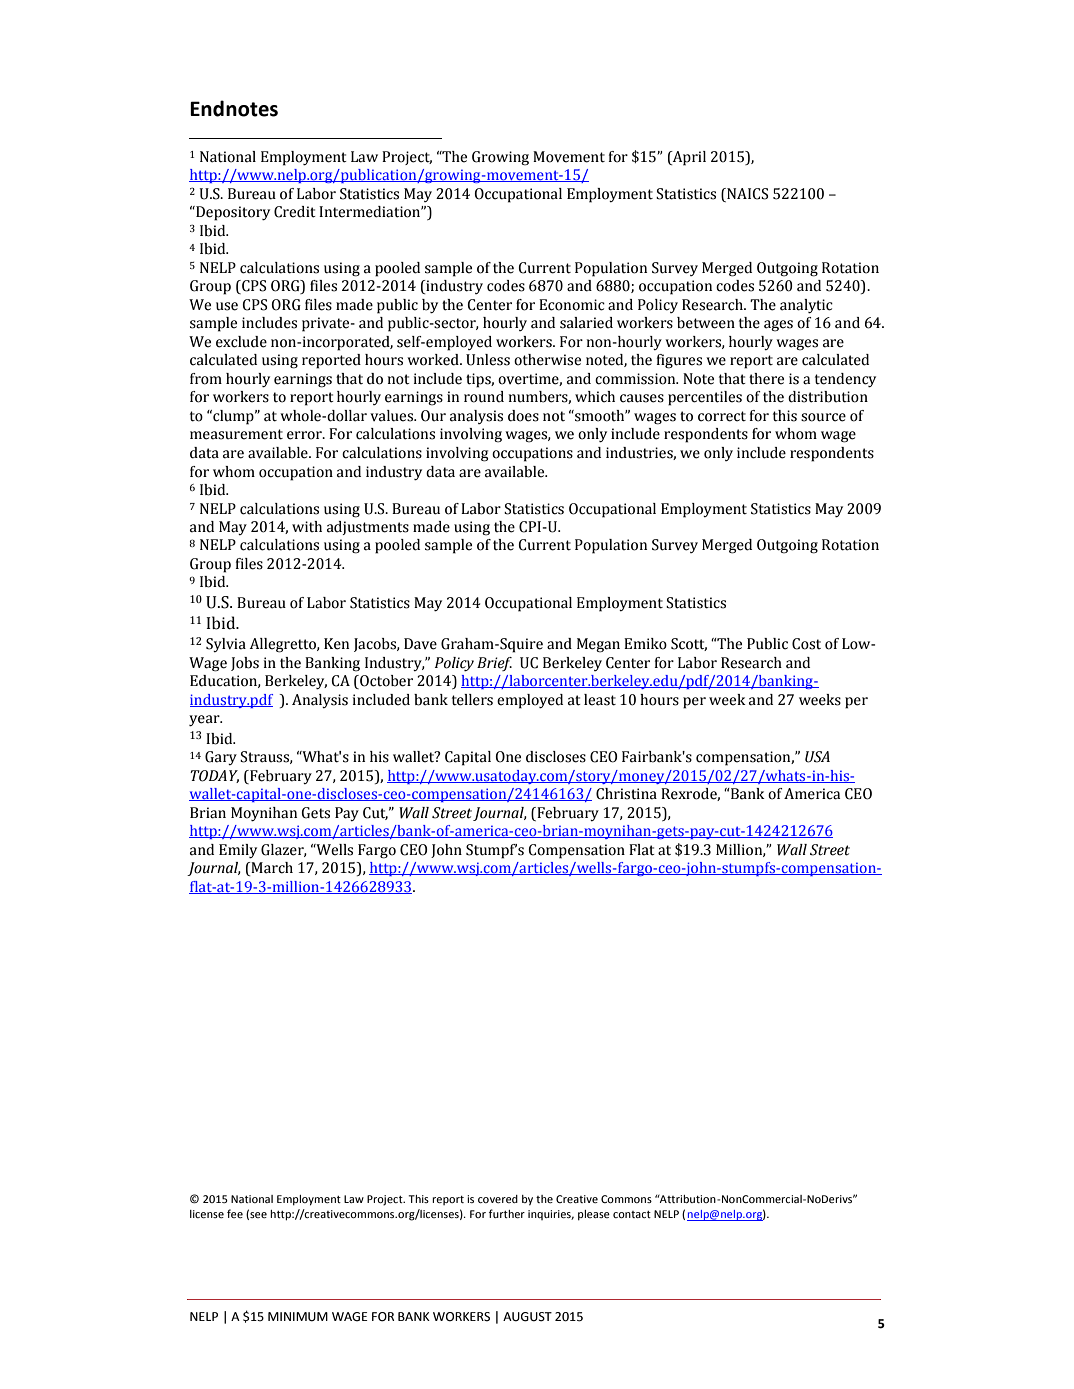 Image resolution: width=1074 pixels, height=1389 pixels. Describe the element at coordinates (271, 869) in the page. I see `March` at that location.
